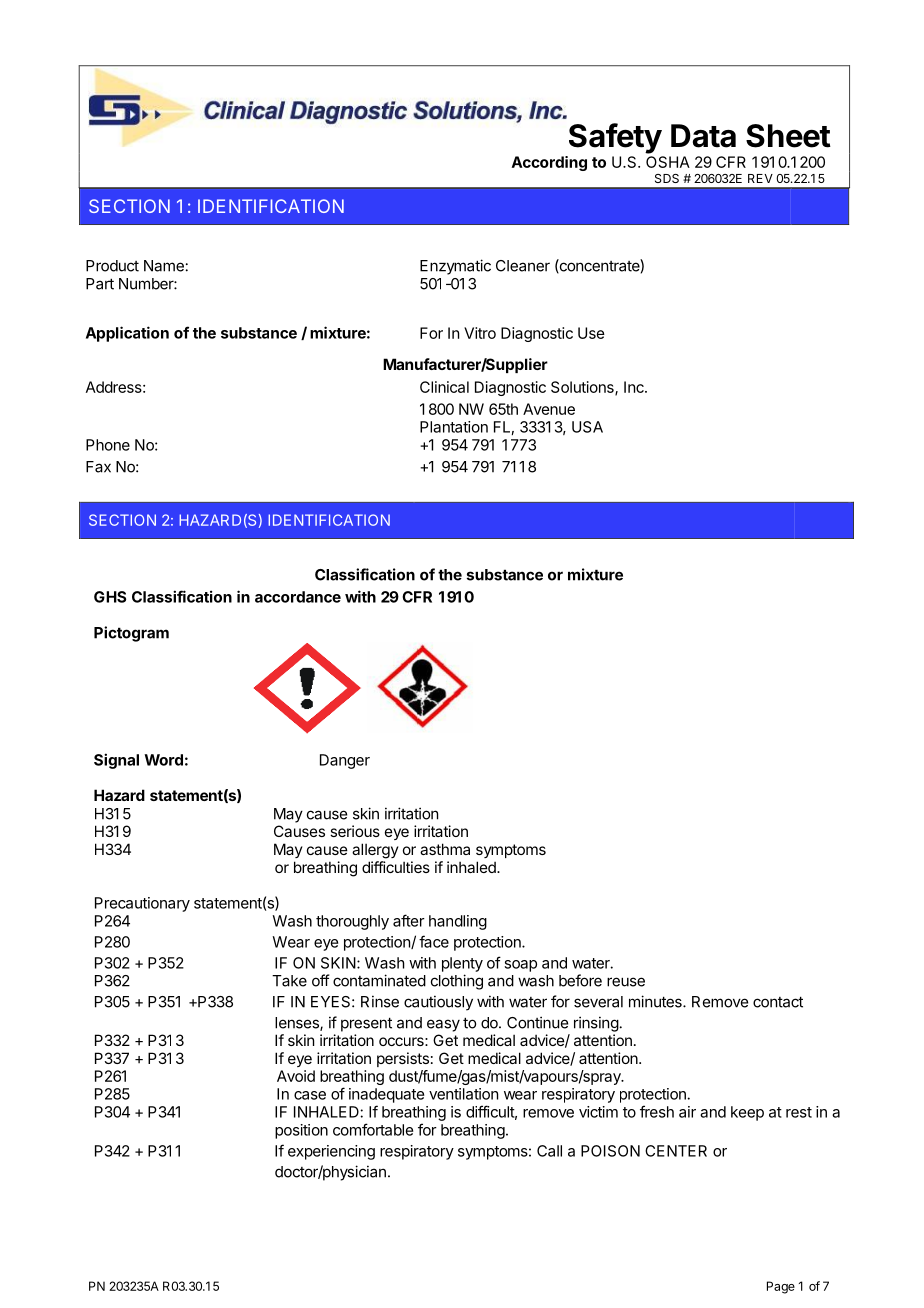 This screenshot has height=1308, width=924. I want to click on Data, so click(703, 136).
